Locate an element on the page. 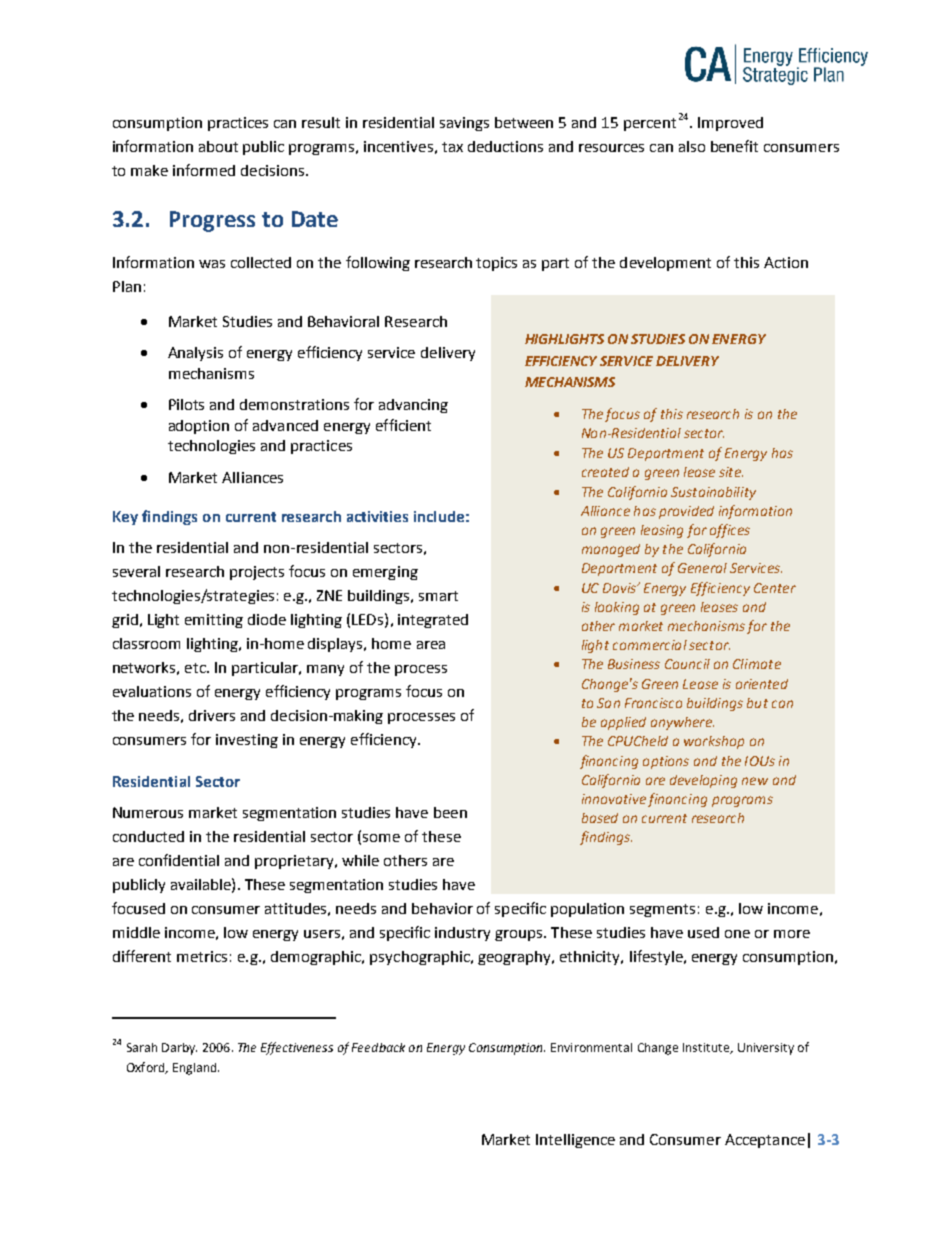 The height and width of the document is (1233, 952). Council is located at coordinates (687, 664).
